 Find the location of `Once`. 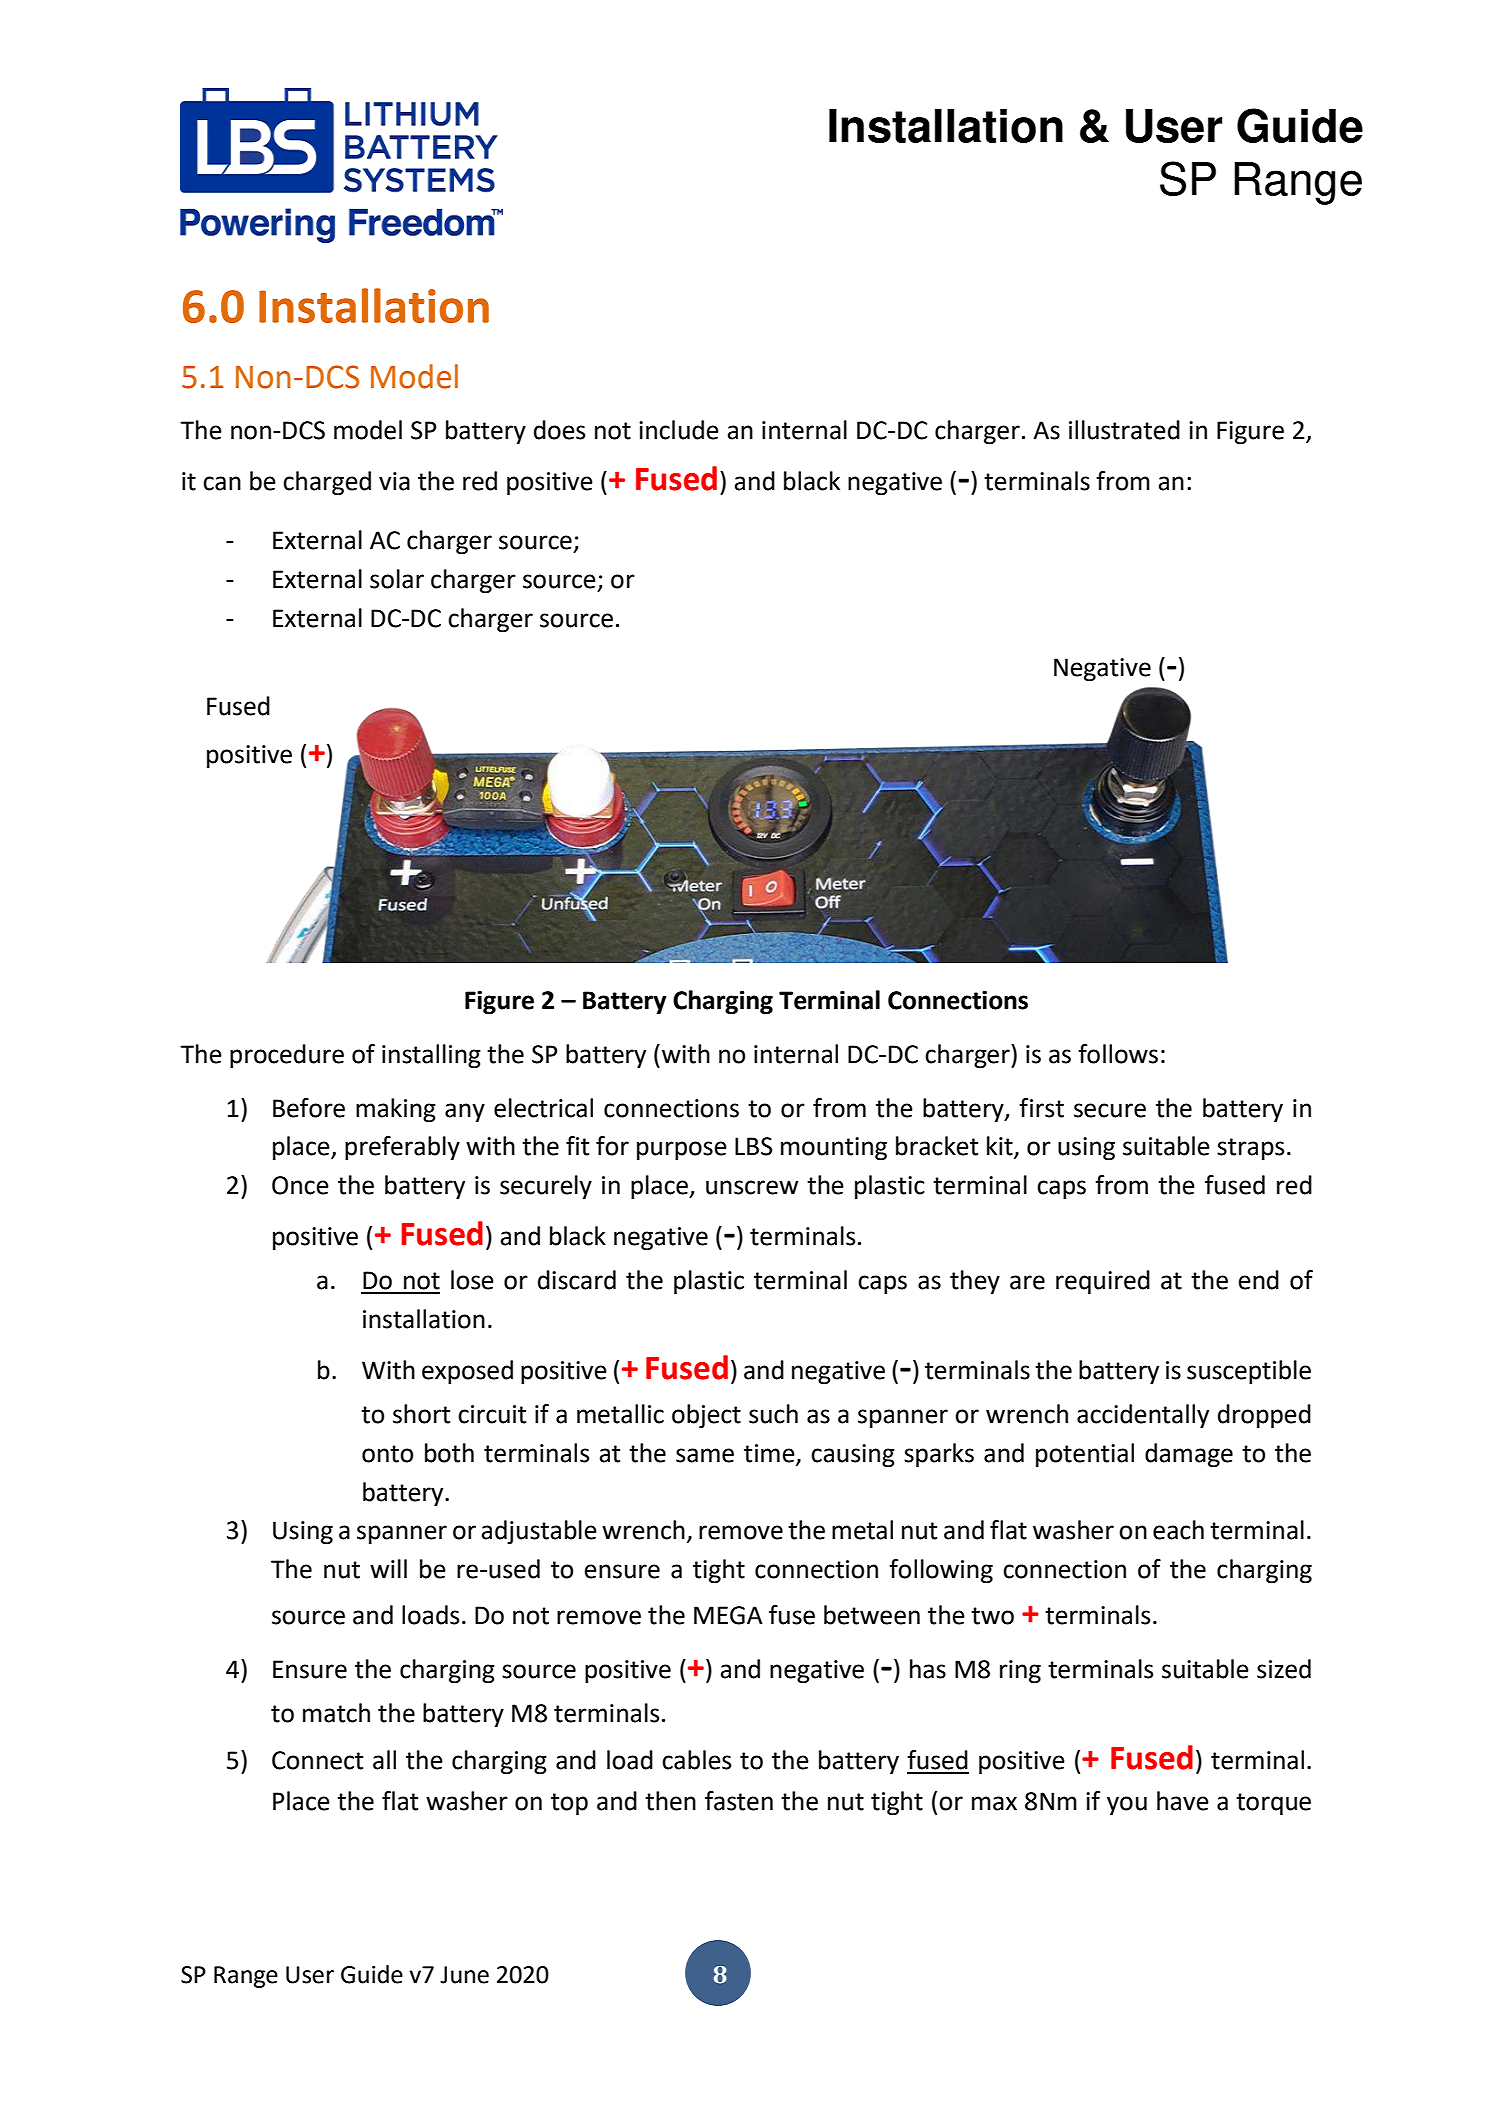

Once is located at coordinates (300, 1185).
